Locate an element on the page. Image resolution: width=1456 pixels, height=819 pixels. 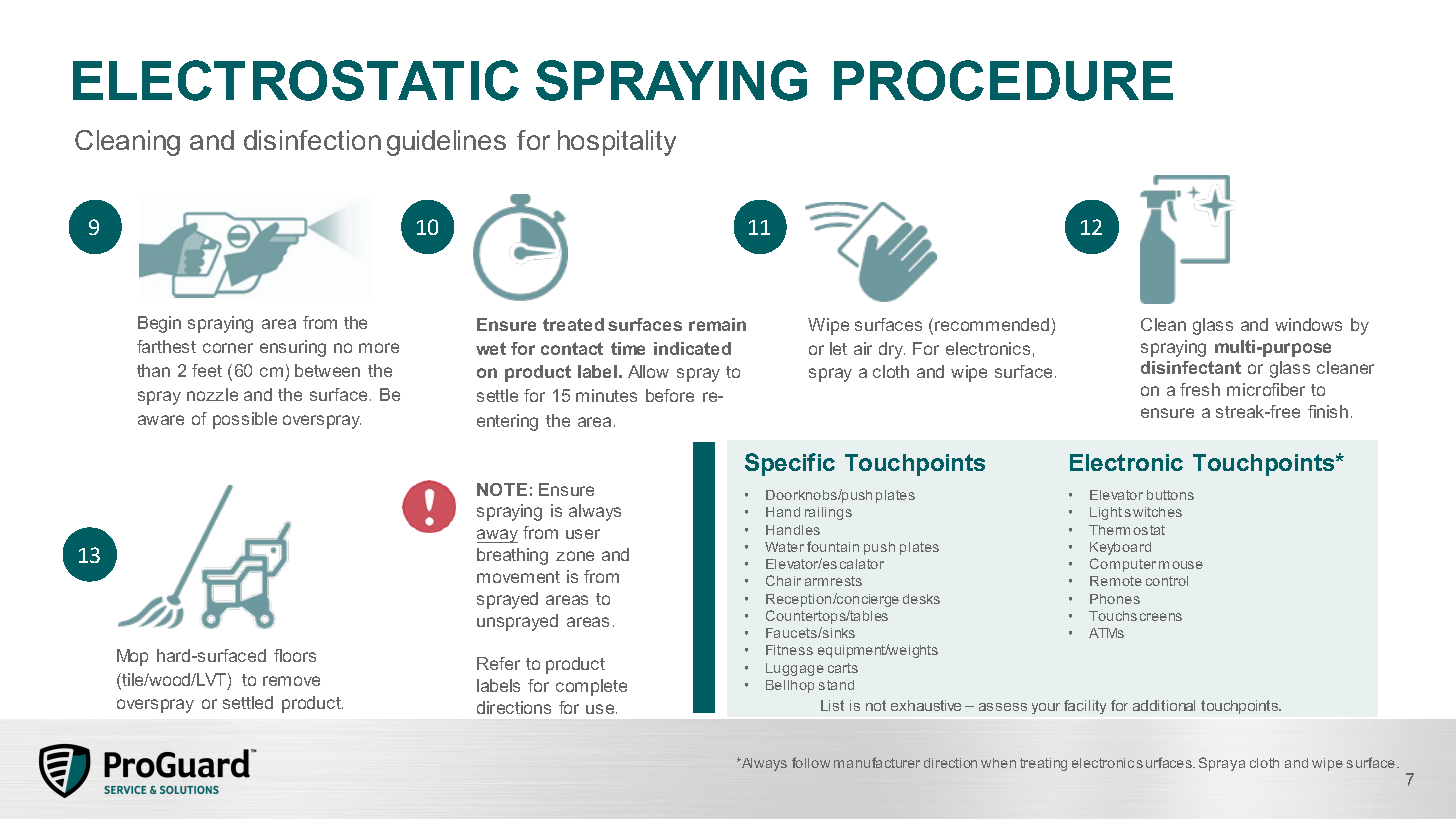
Thermostat is located at coordinates (1127, 530).
